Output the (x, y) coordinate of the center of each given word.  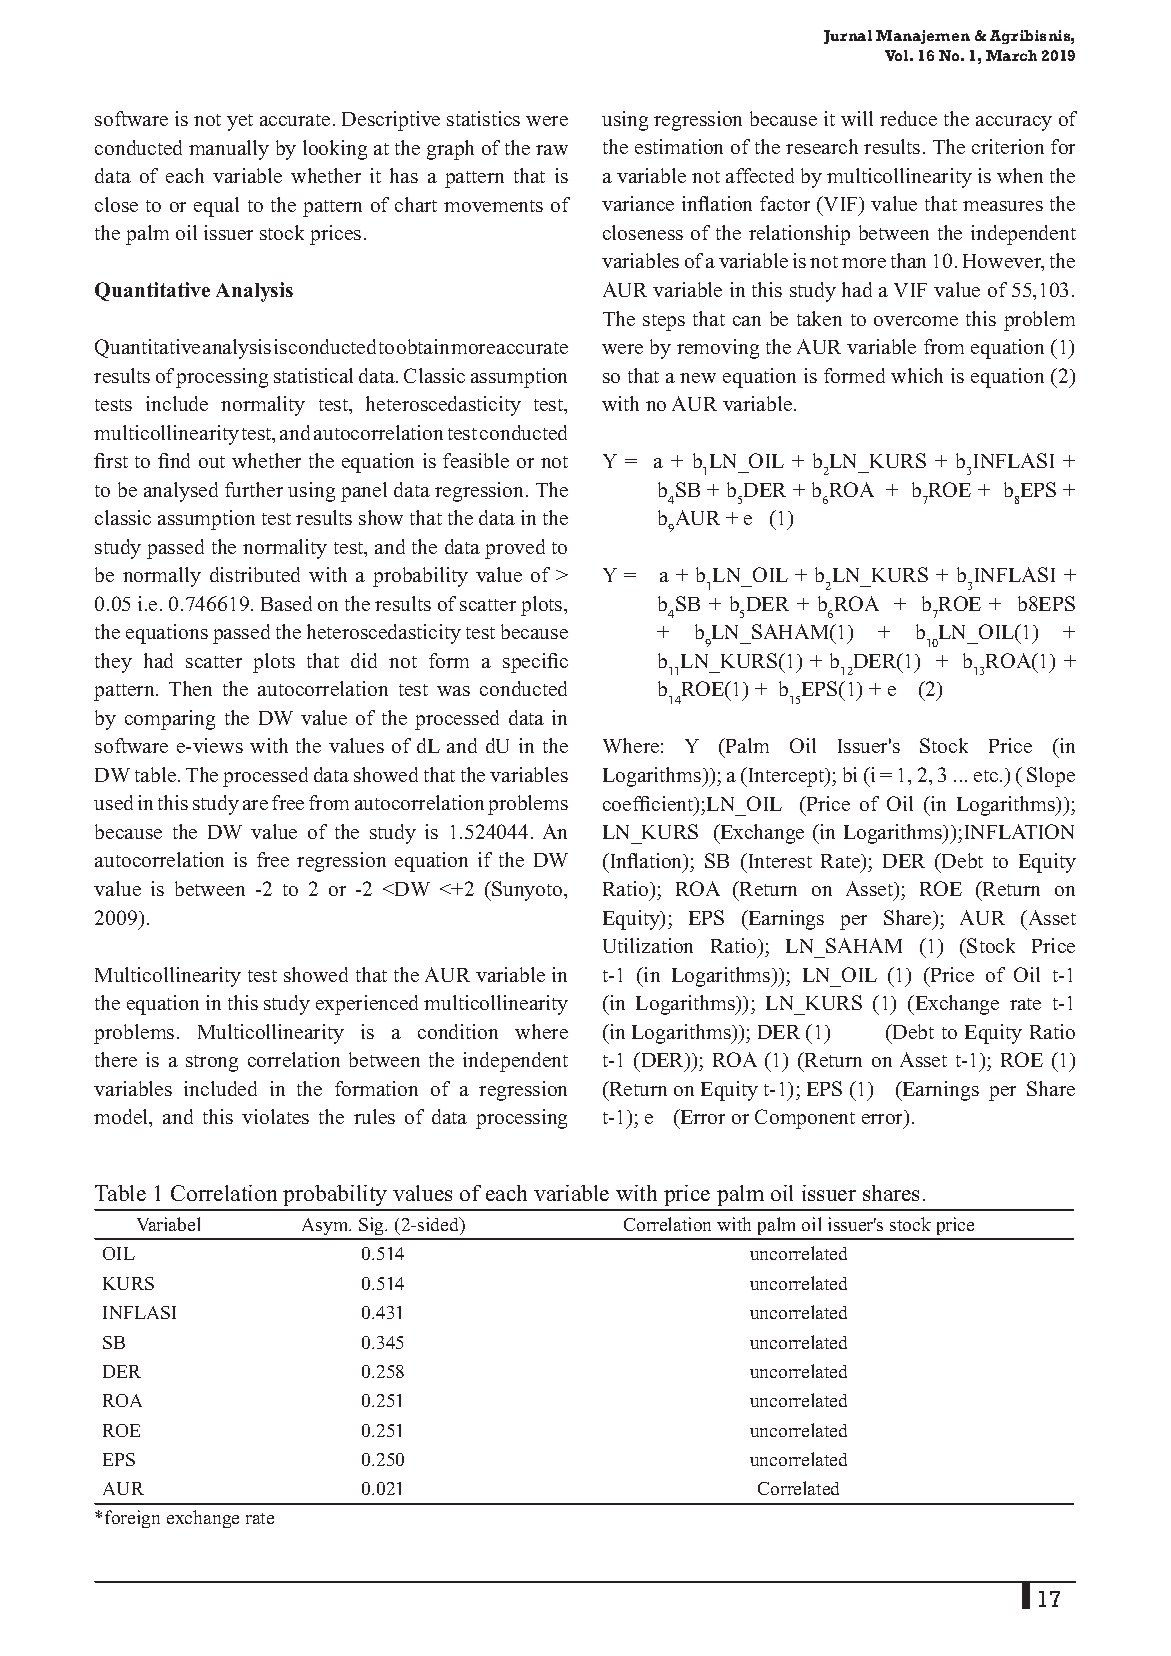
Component (805, 1119)
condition (458, 1031)
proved (515, 549)
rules (374, 1116)
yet (240, 122)
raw (552, 150)
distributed (255, 574)
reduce (908, 118)
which (917, 375)
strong (212, 1063)
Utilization (648, 945)
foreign (132, 1519)
